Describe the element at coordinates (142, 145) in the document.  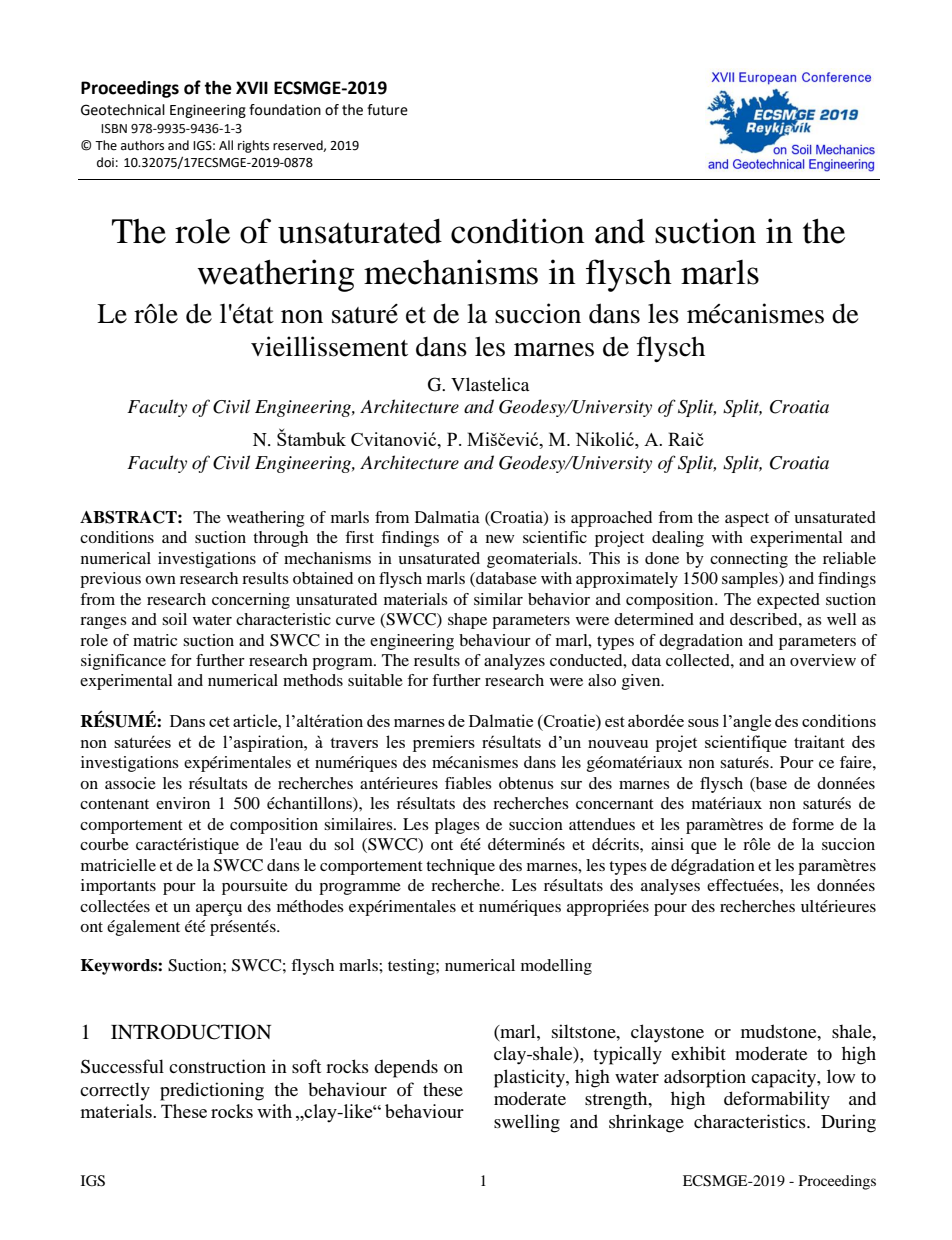
I see `authors` at that location.
